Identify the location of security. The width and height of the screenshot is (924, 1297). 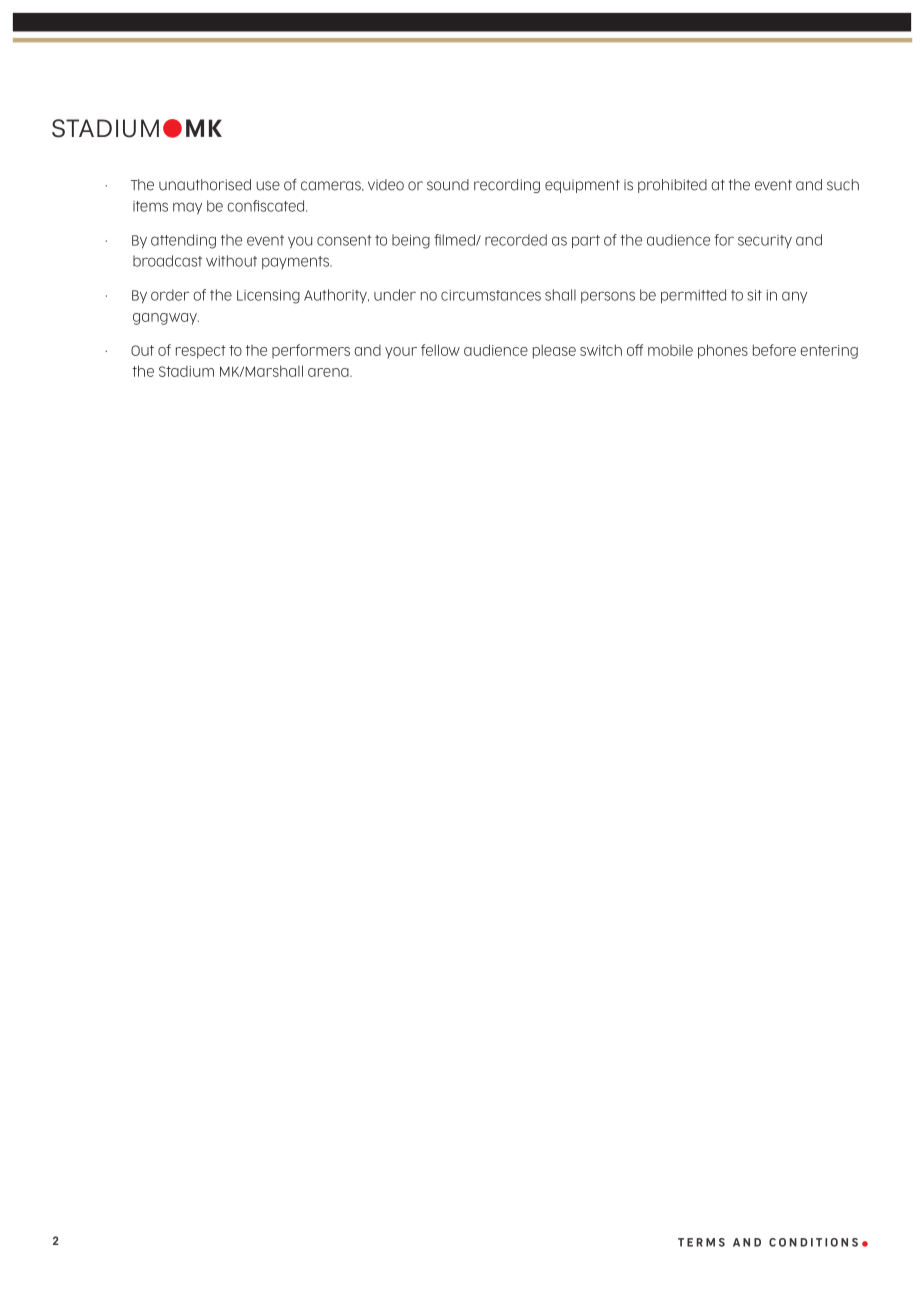
(765, 241).
